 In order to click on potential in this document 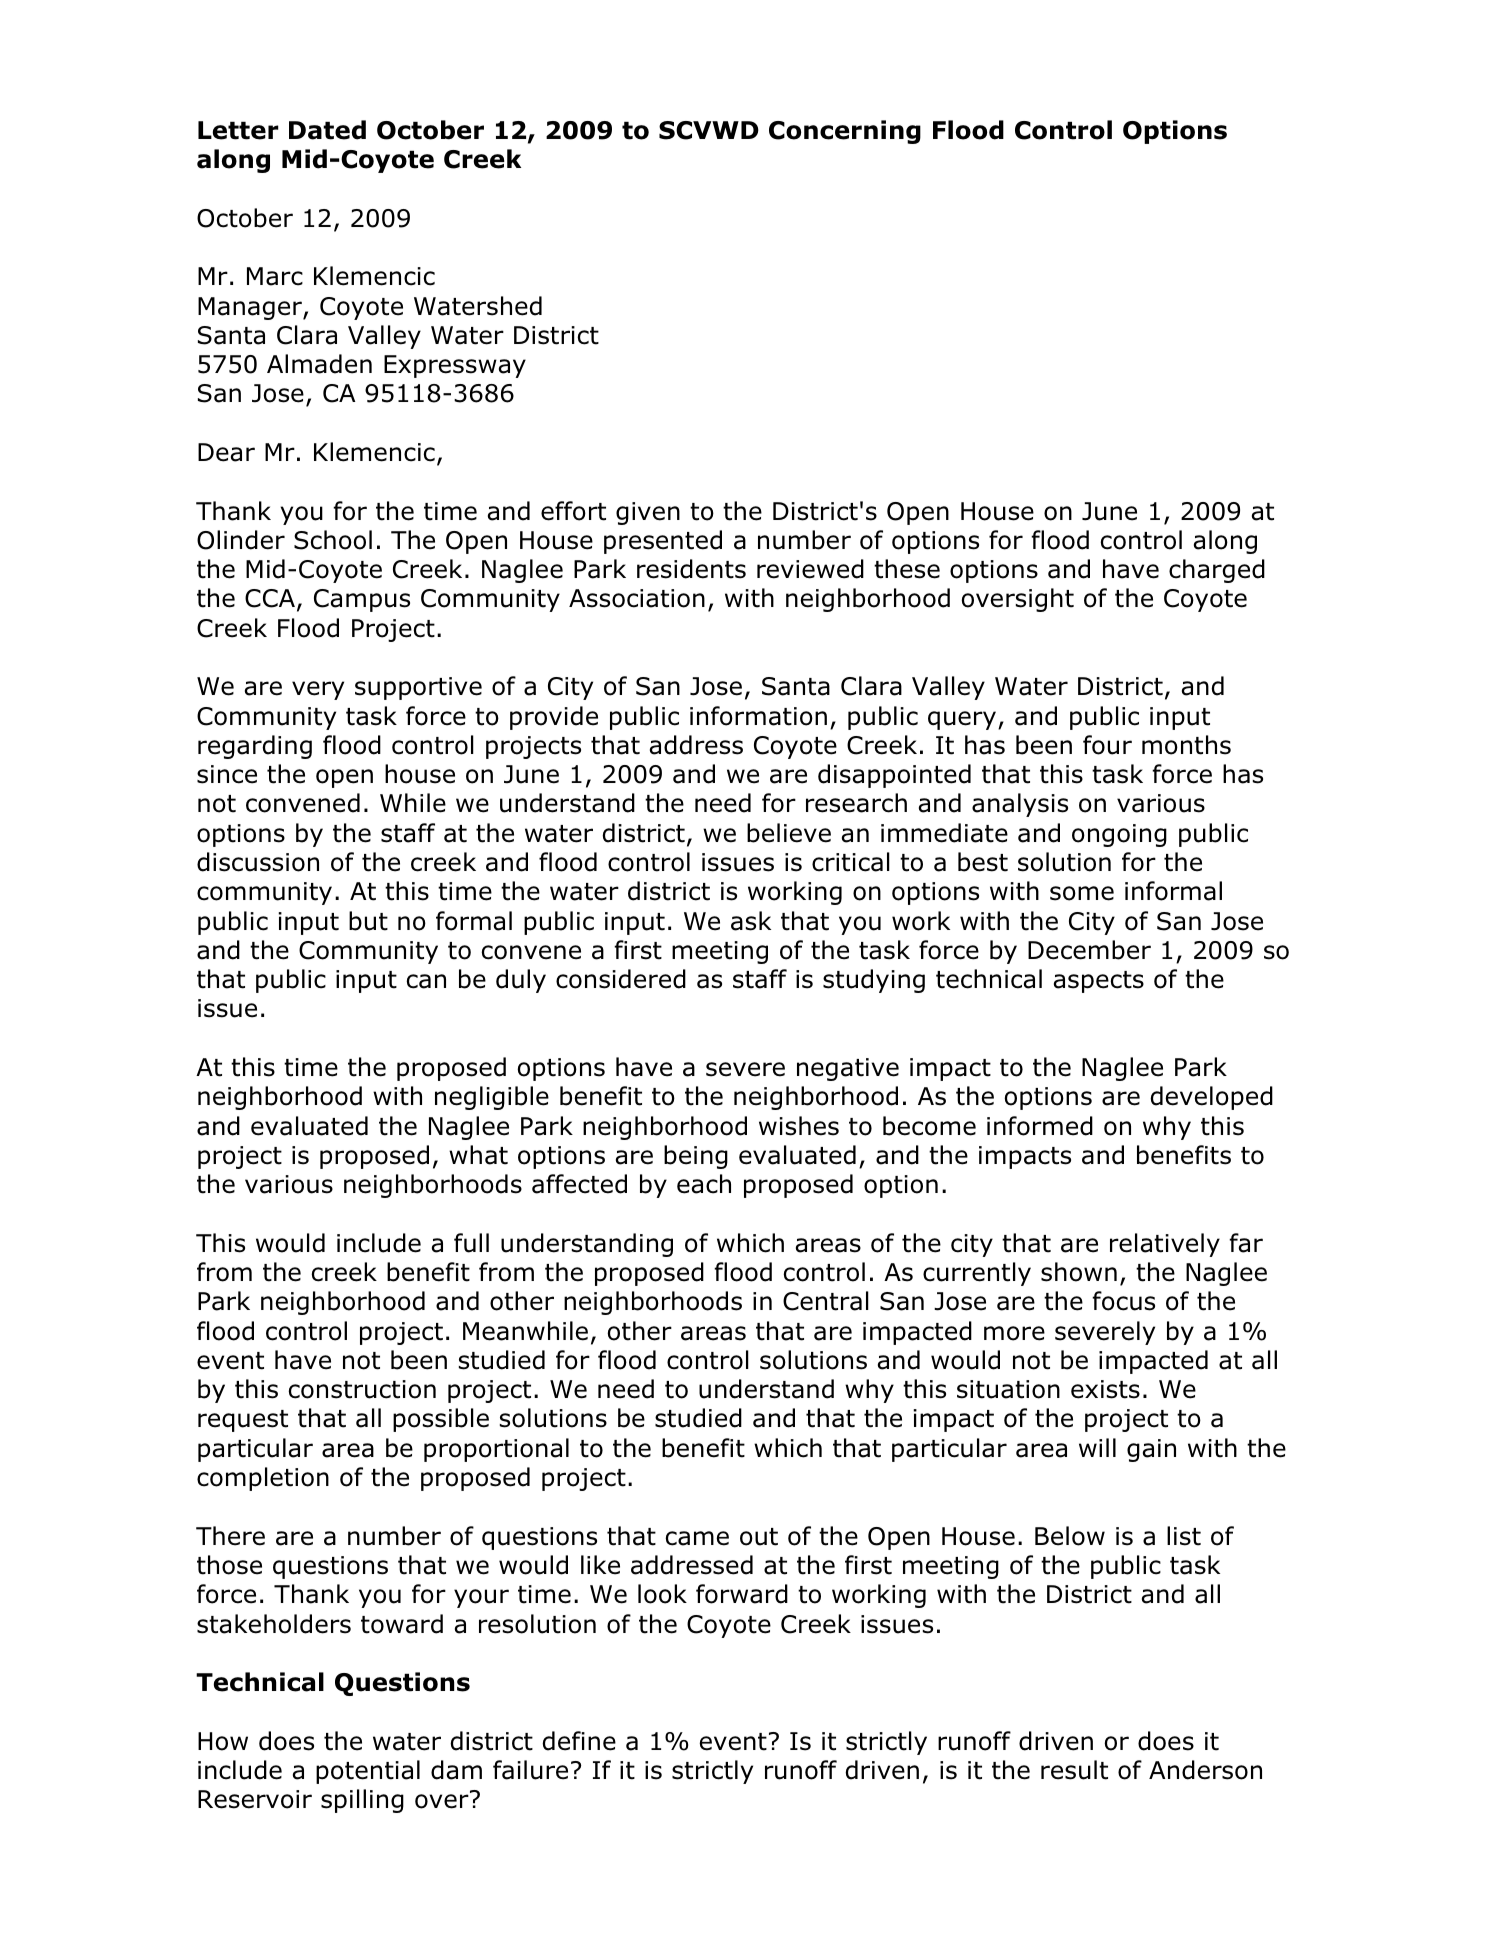, I will do `click(368, 1772)`.
